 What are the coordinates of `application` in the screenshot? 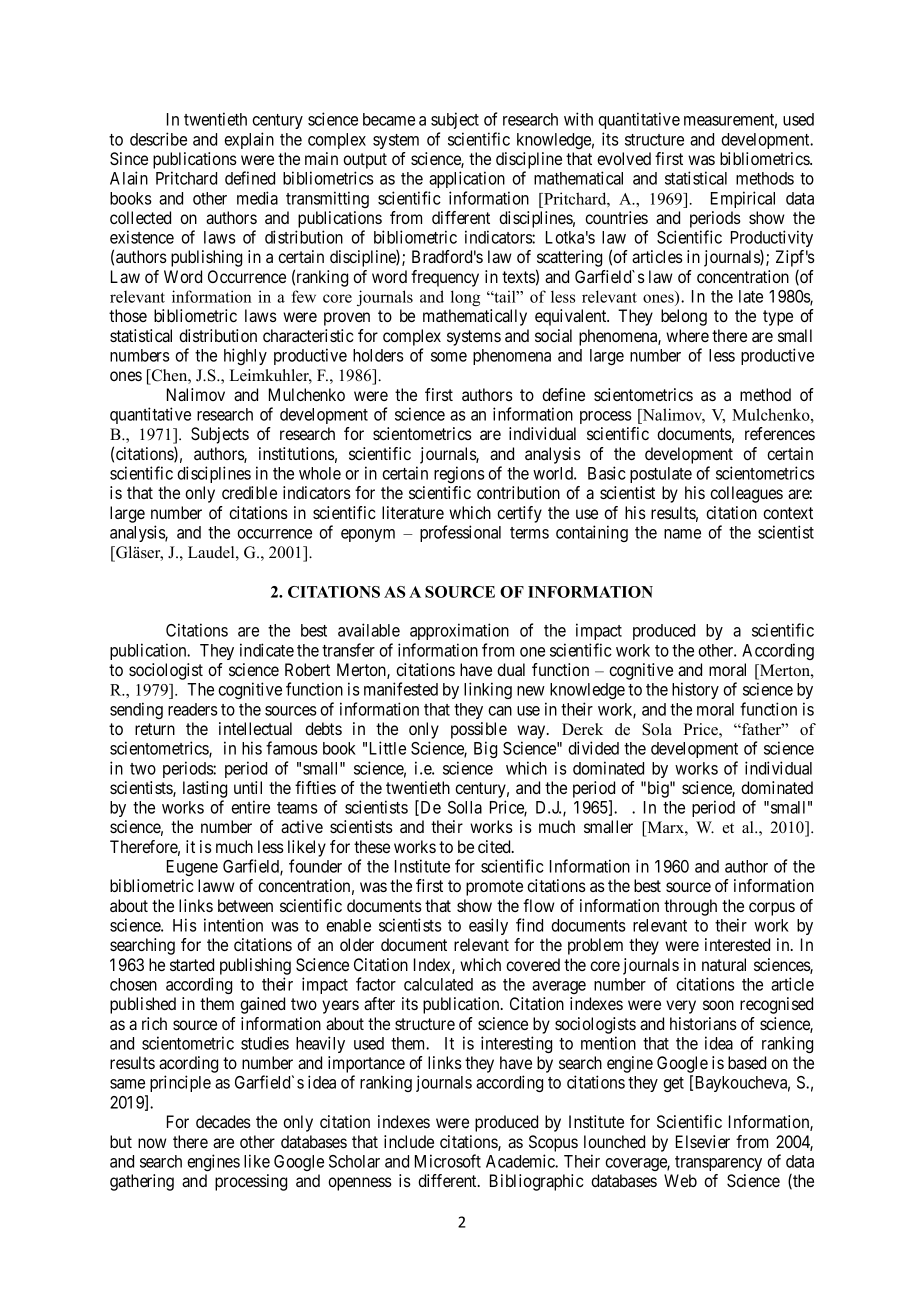 It's located at (467, 179).
